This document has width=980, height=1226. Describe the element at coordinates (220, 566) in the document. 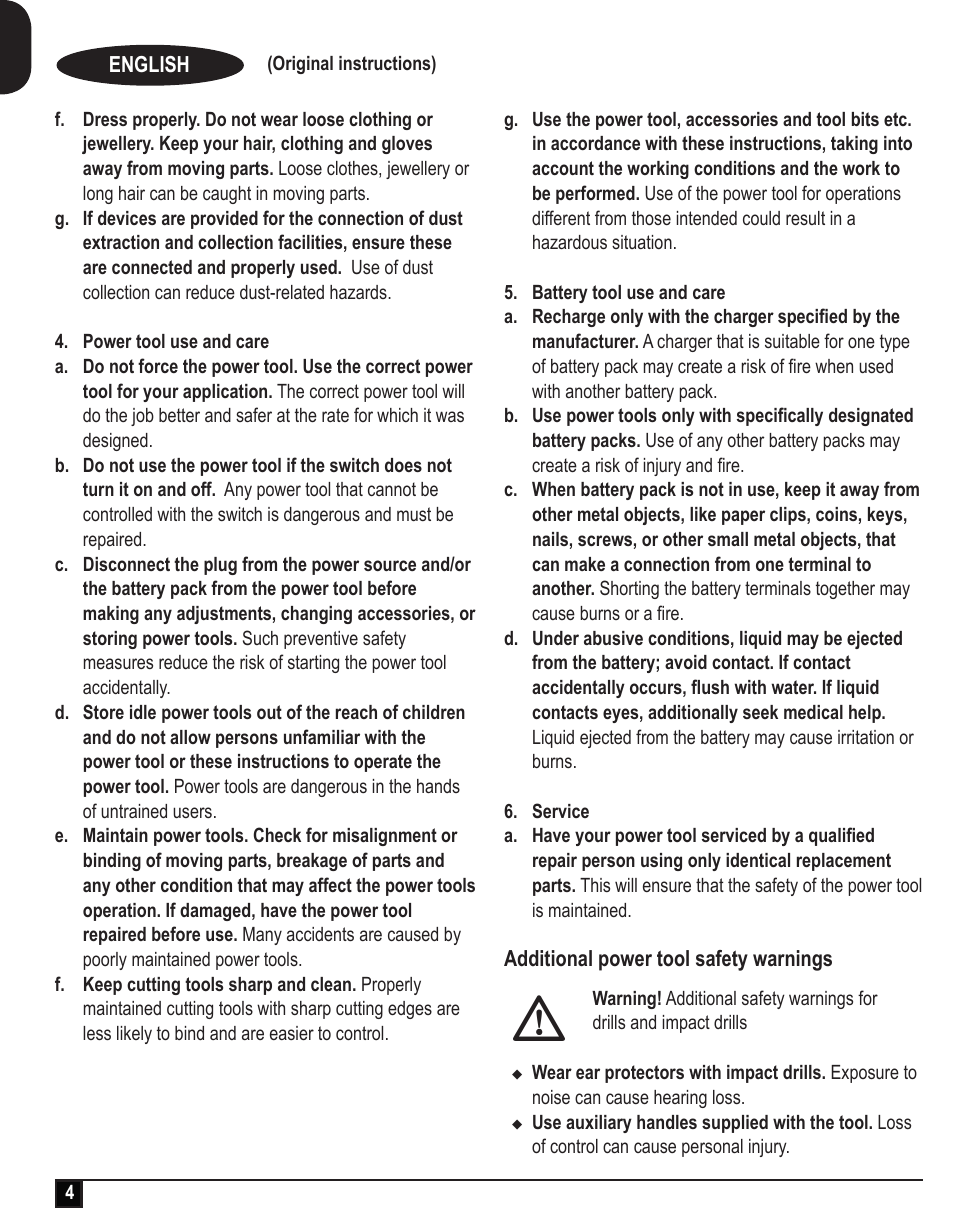

I see `plug` at that location.
